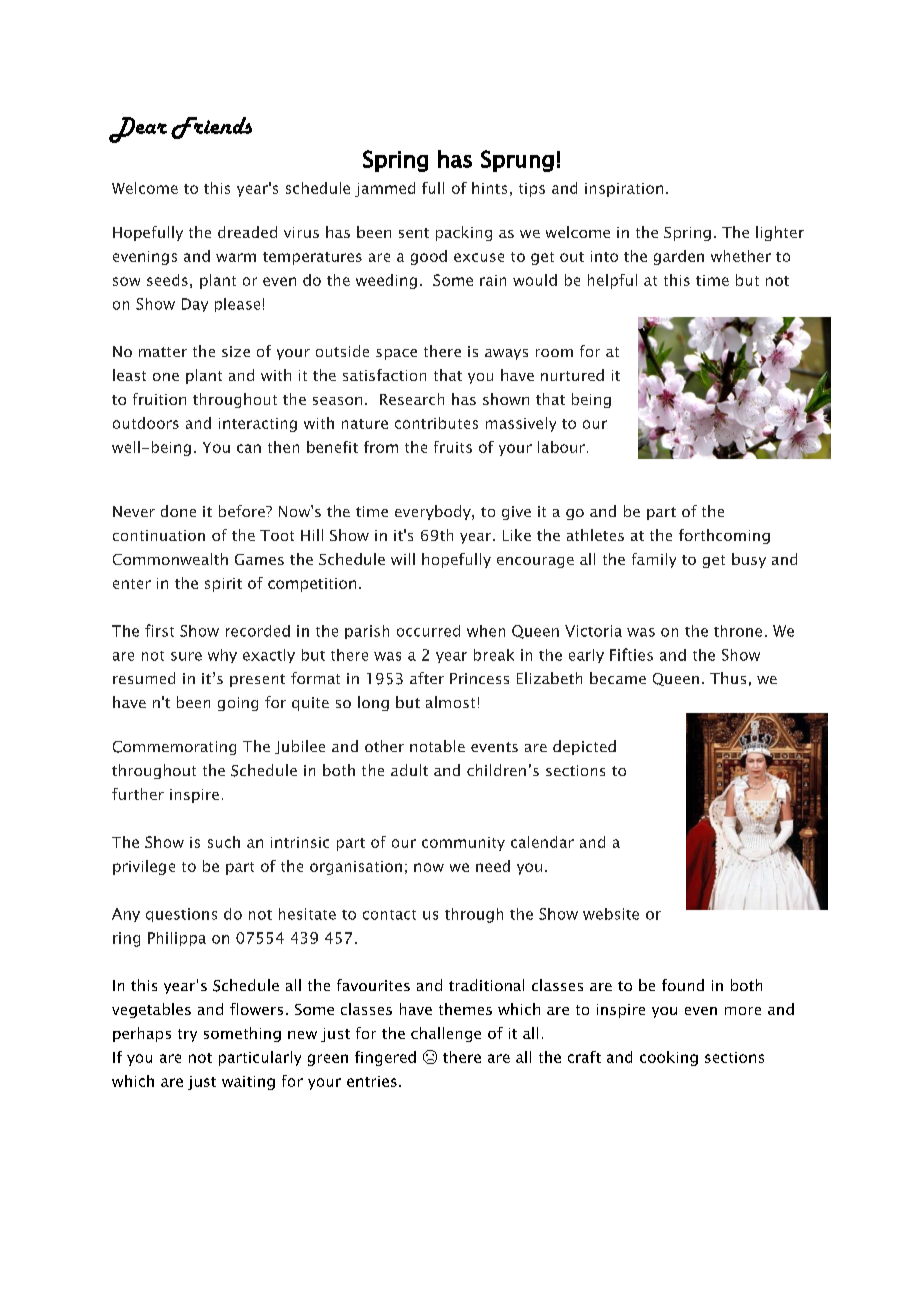 This screenshot has width=924, height=1308. I want to click on Friends, so click(211, 128).
